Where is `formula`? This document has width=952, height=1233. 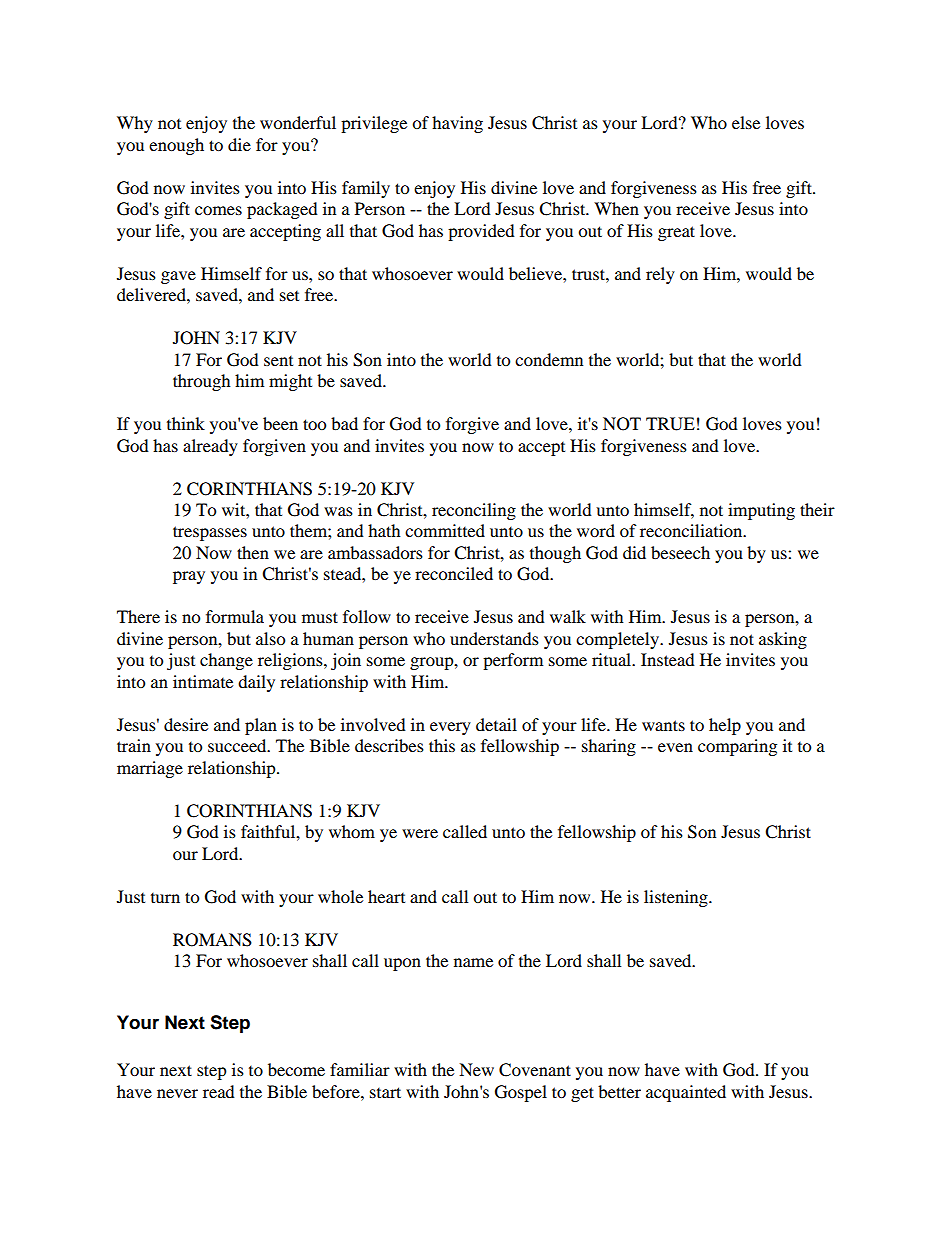
formula is located at coordinates (235, 616).
